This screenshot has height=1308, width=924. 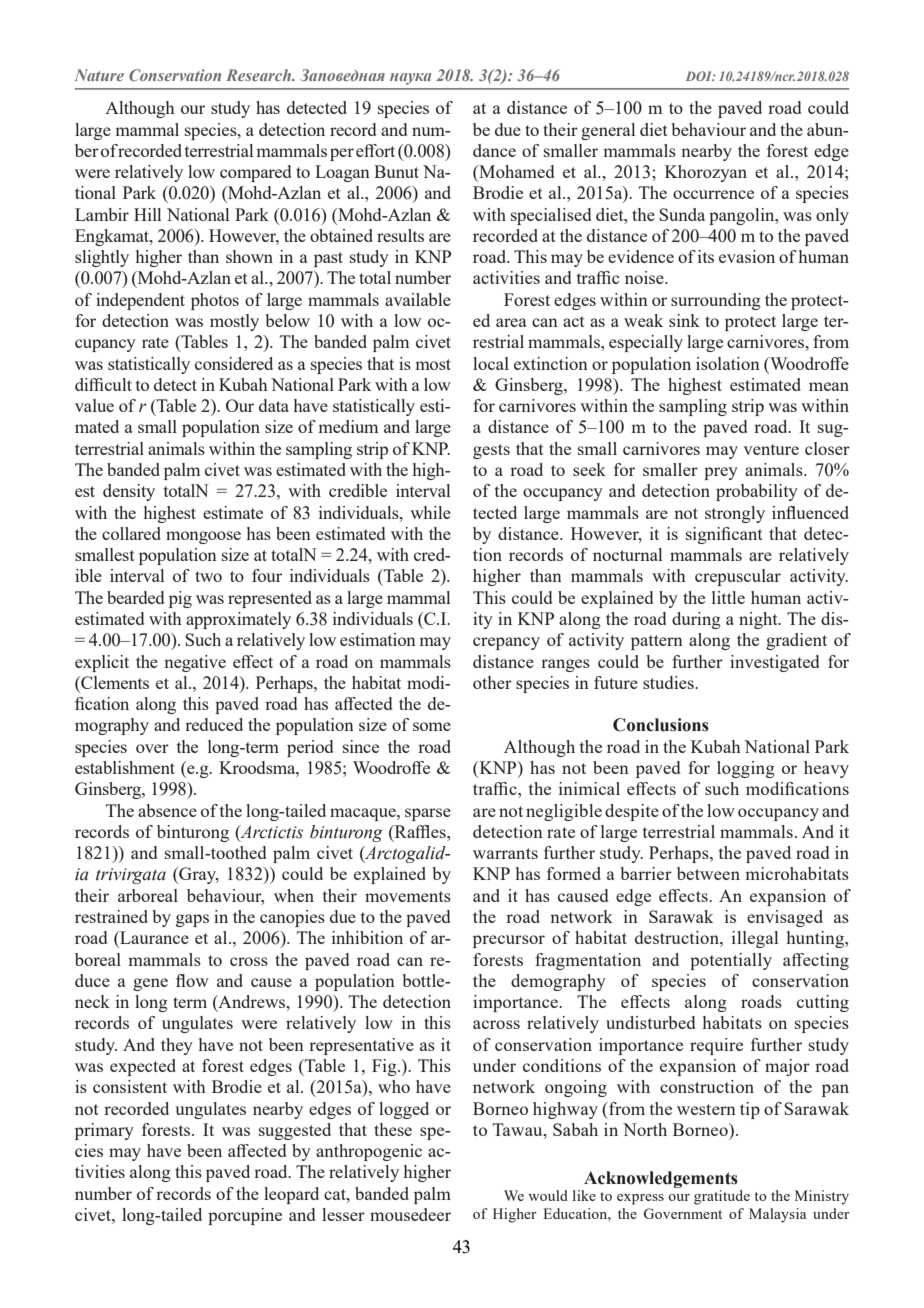 I want to click on primary, so click(x=104, y=1131).
